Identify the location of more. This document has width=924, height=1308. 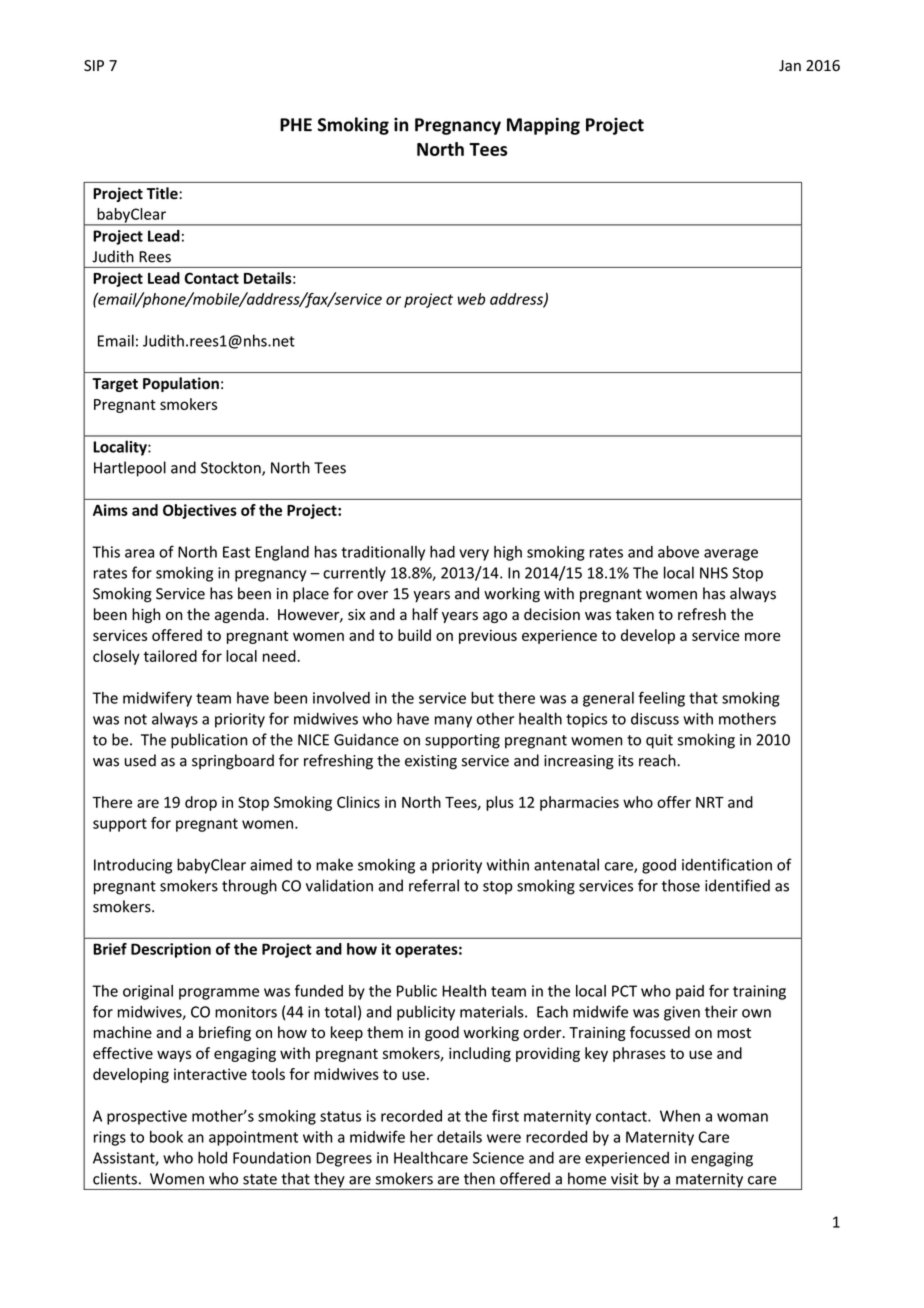
(763, 636).
